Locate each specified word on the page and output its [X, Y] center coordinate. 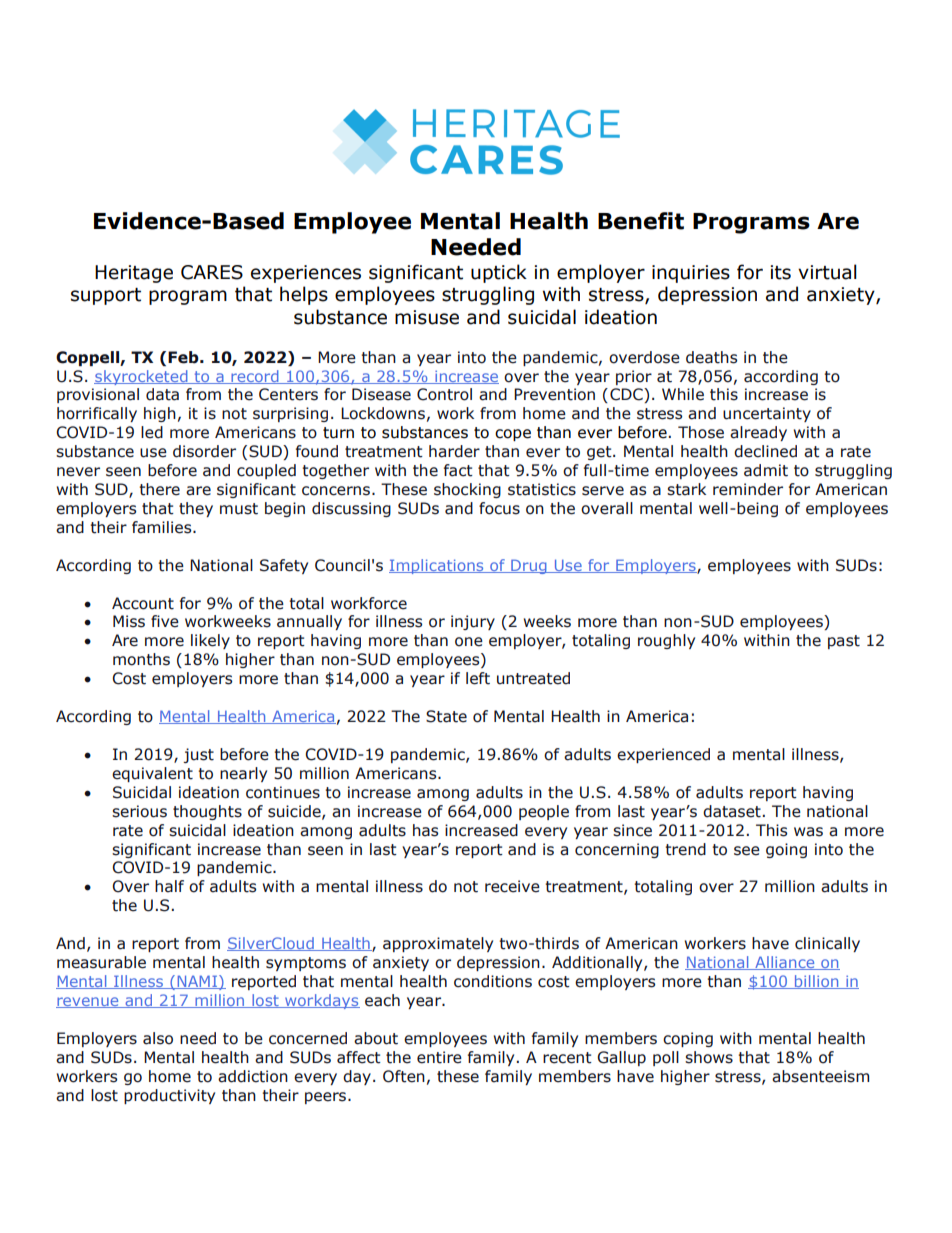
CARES [212, 272]
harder [454, 451]
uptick [499, 273]
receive [512, 886]
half [169, 886]
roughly [666, 641]
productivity [169, 1096]
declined [765, 451]
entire [439, 1057]
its [781, 272]
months [141, 659]
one [469, 642]
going [786, 850]
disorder [204, 451]
